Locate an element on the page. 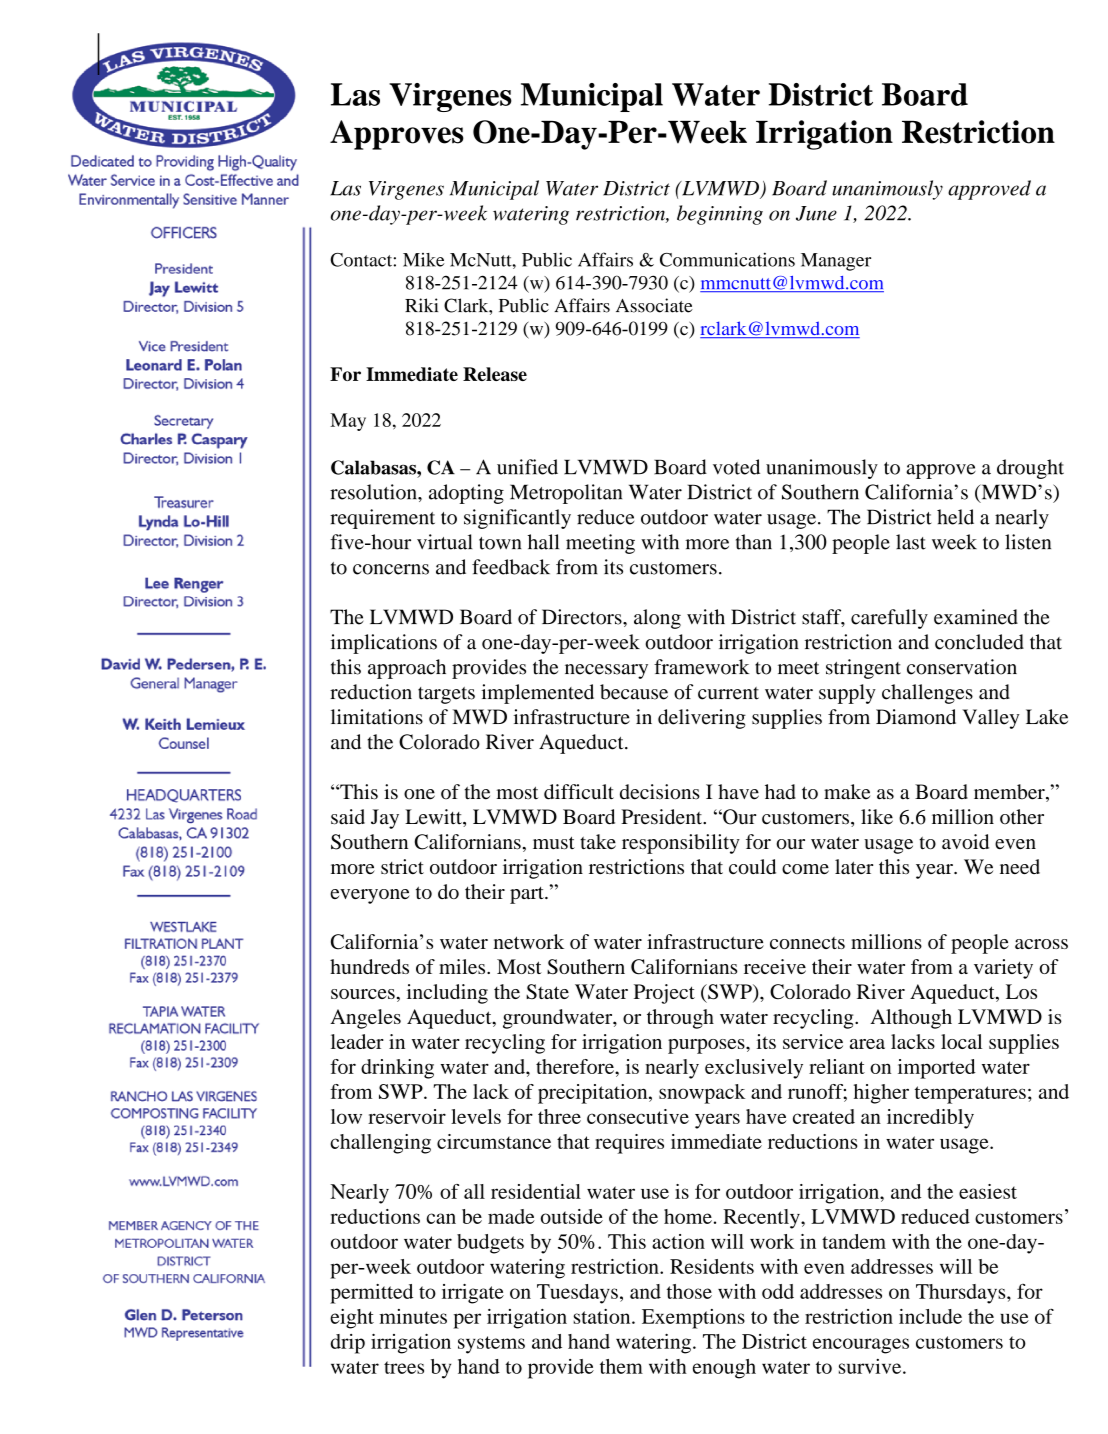 This document has width=1108, height=1434. Manager is located at coordinates (836, 262).
